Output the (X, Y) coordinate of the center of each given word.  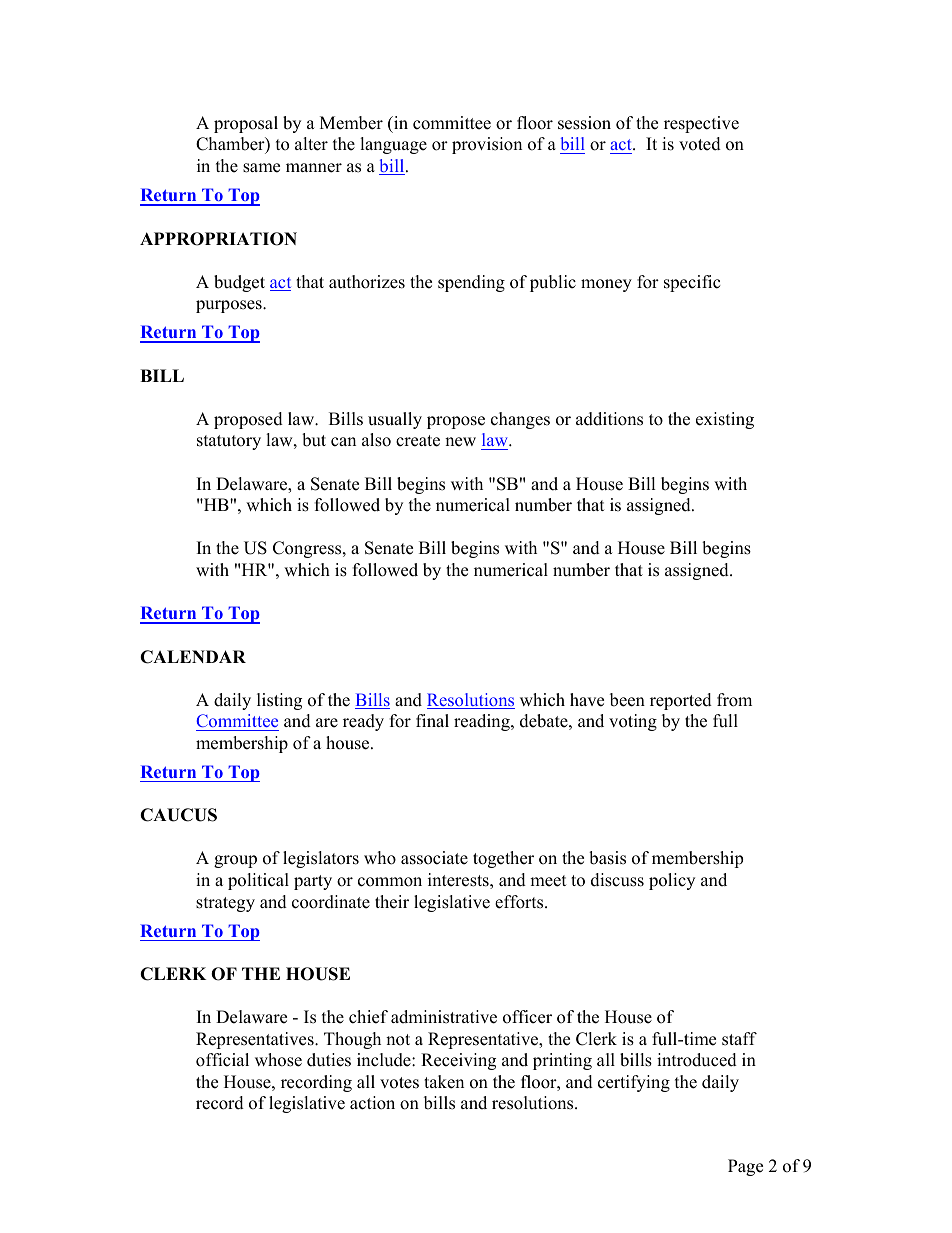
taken (444, 1082)
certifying (634, 1083)
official (222, 1060)
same (261, 168)
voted (700, 144)
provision (487, 145)
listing (279, 701)
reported (681, 701)
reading (483, 722)
